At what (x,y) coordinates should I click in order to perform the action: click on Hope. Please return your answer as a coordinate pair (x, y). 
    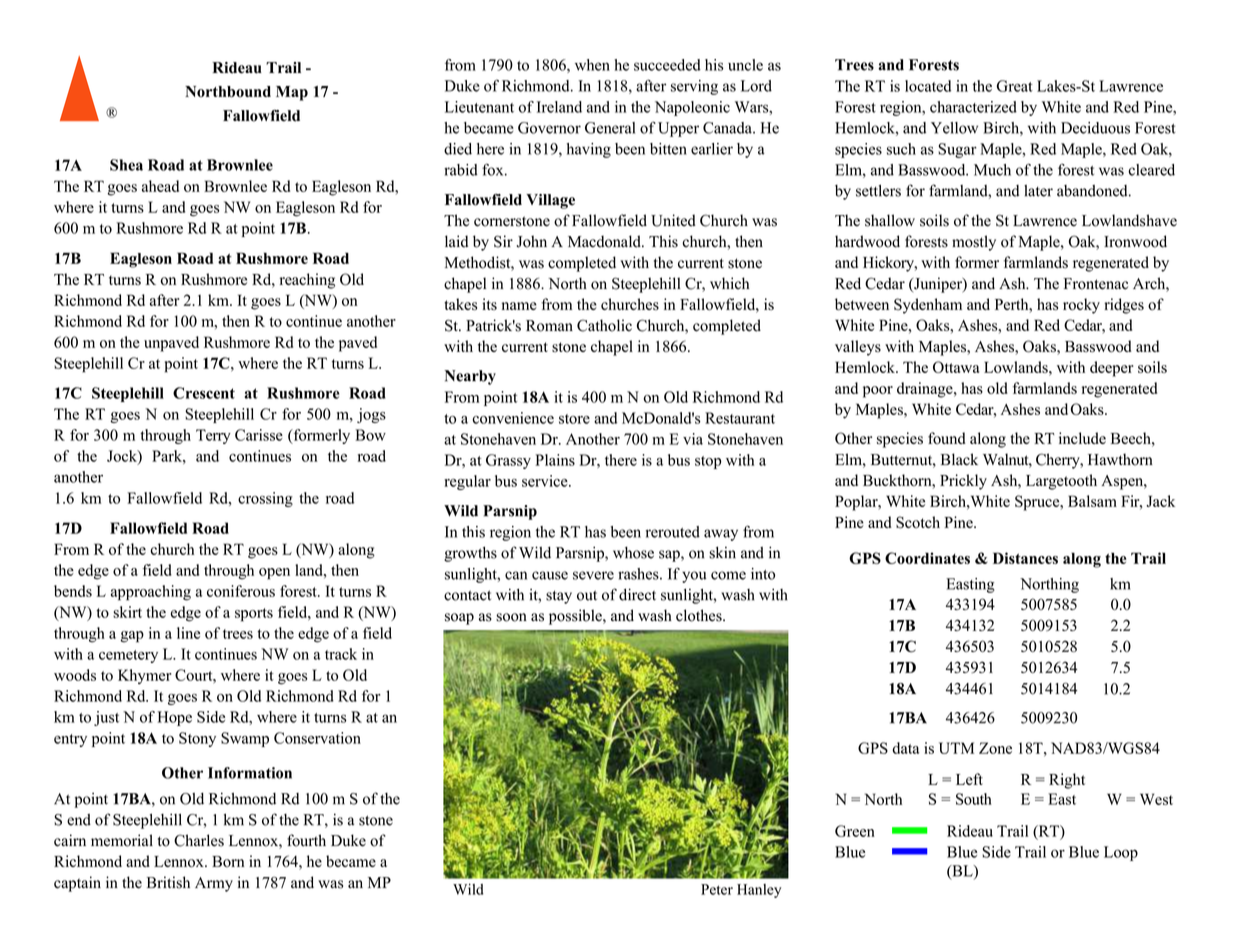
    Looking at the image, I should click on (174, 718).
